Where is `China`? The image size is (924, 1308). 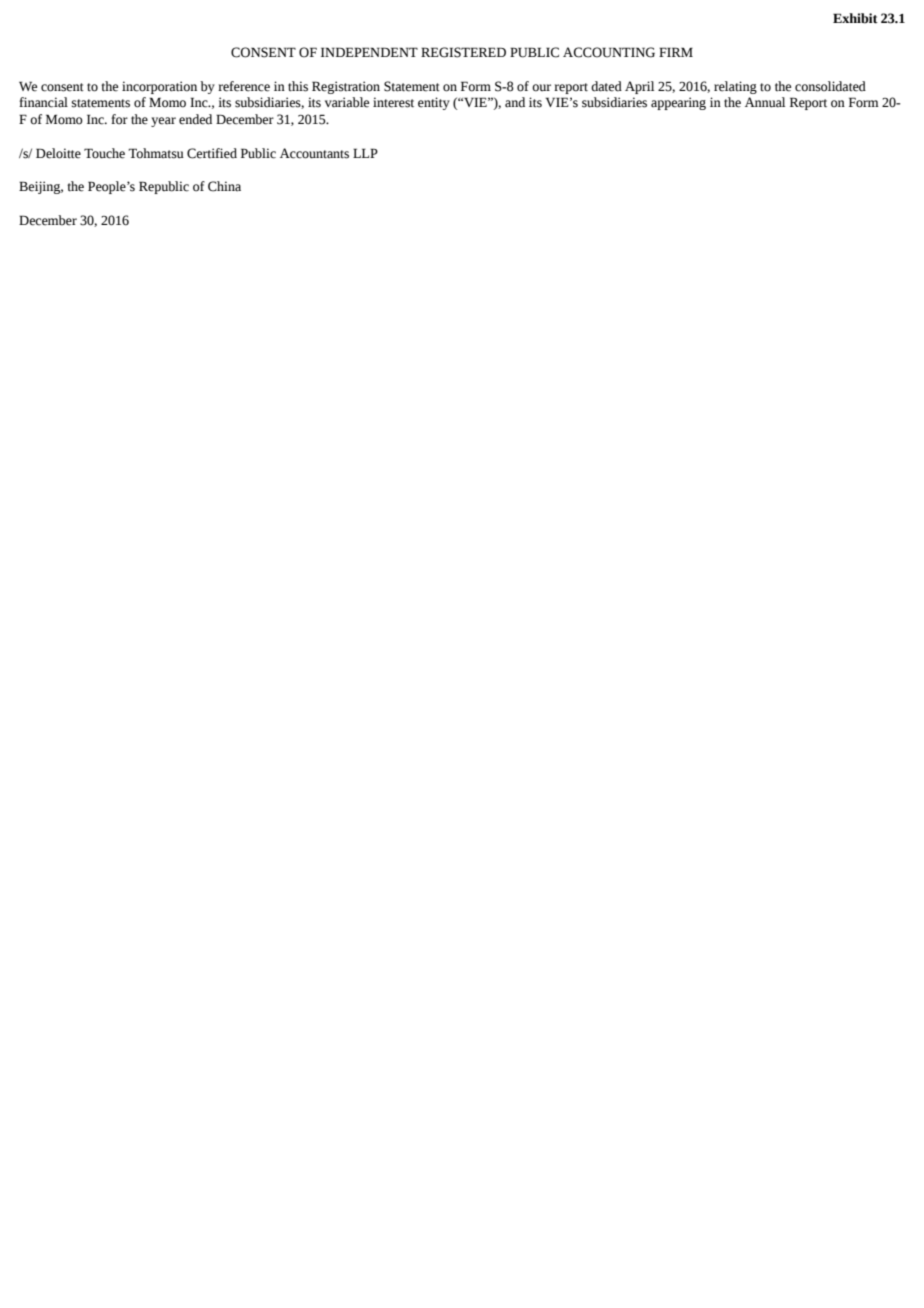 China is located at coordinates (224, 186).
